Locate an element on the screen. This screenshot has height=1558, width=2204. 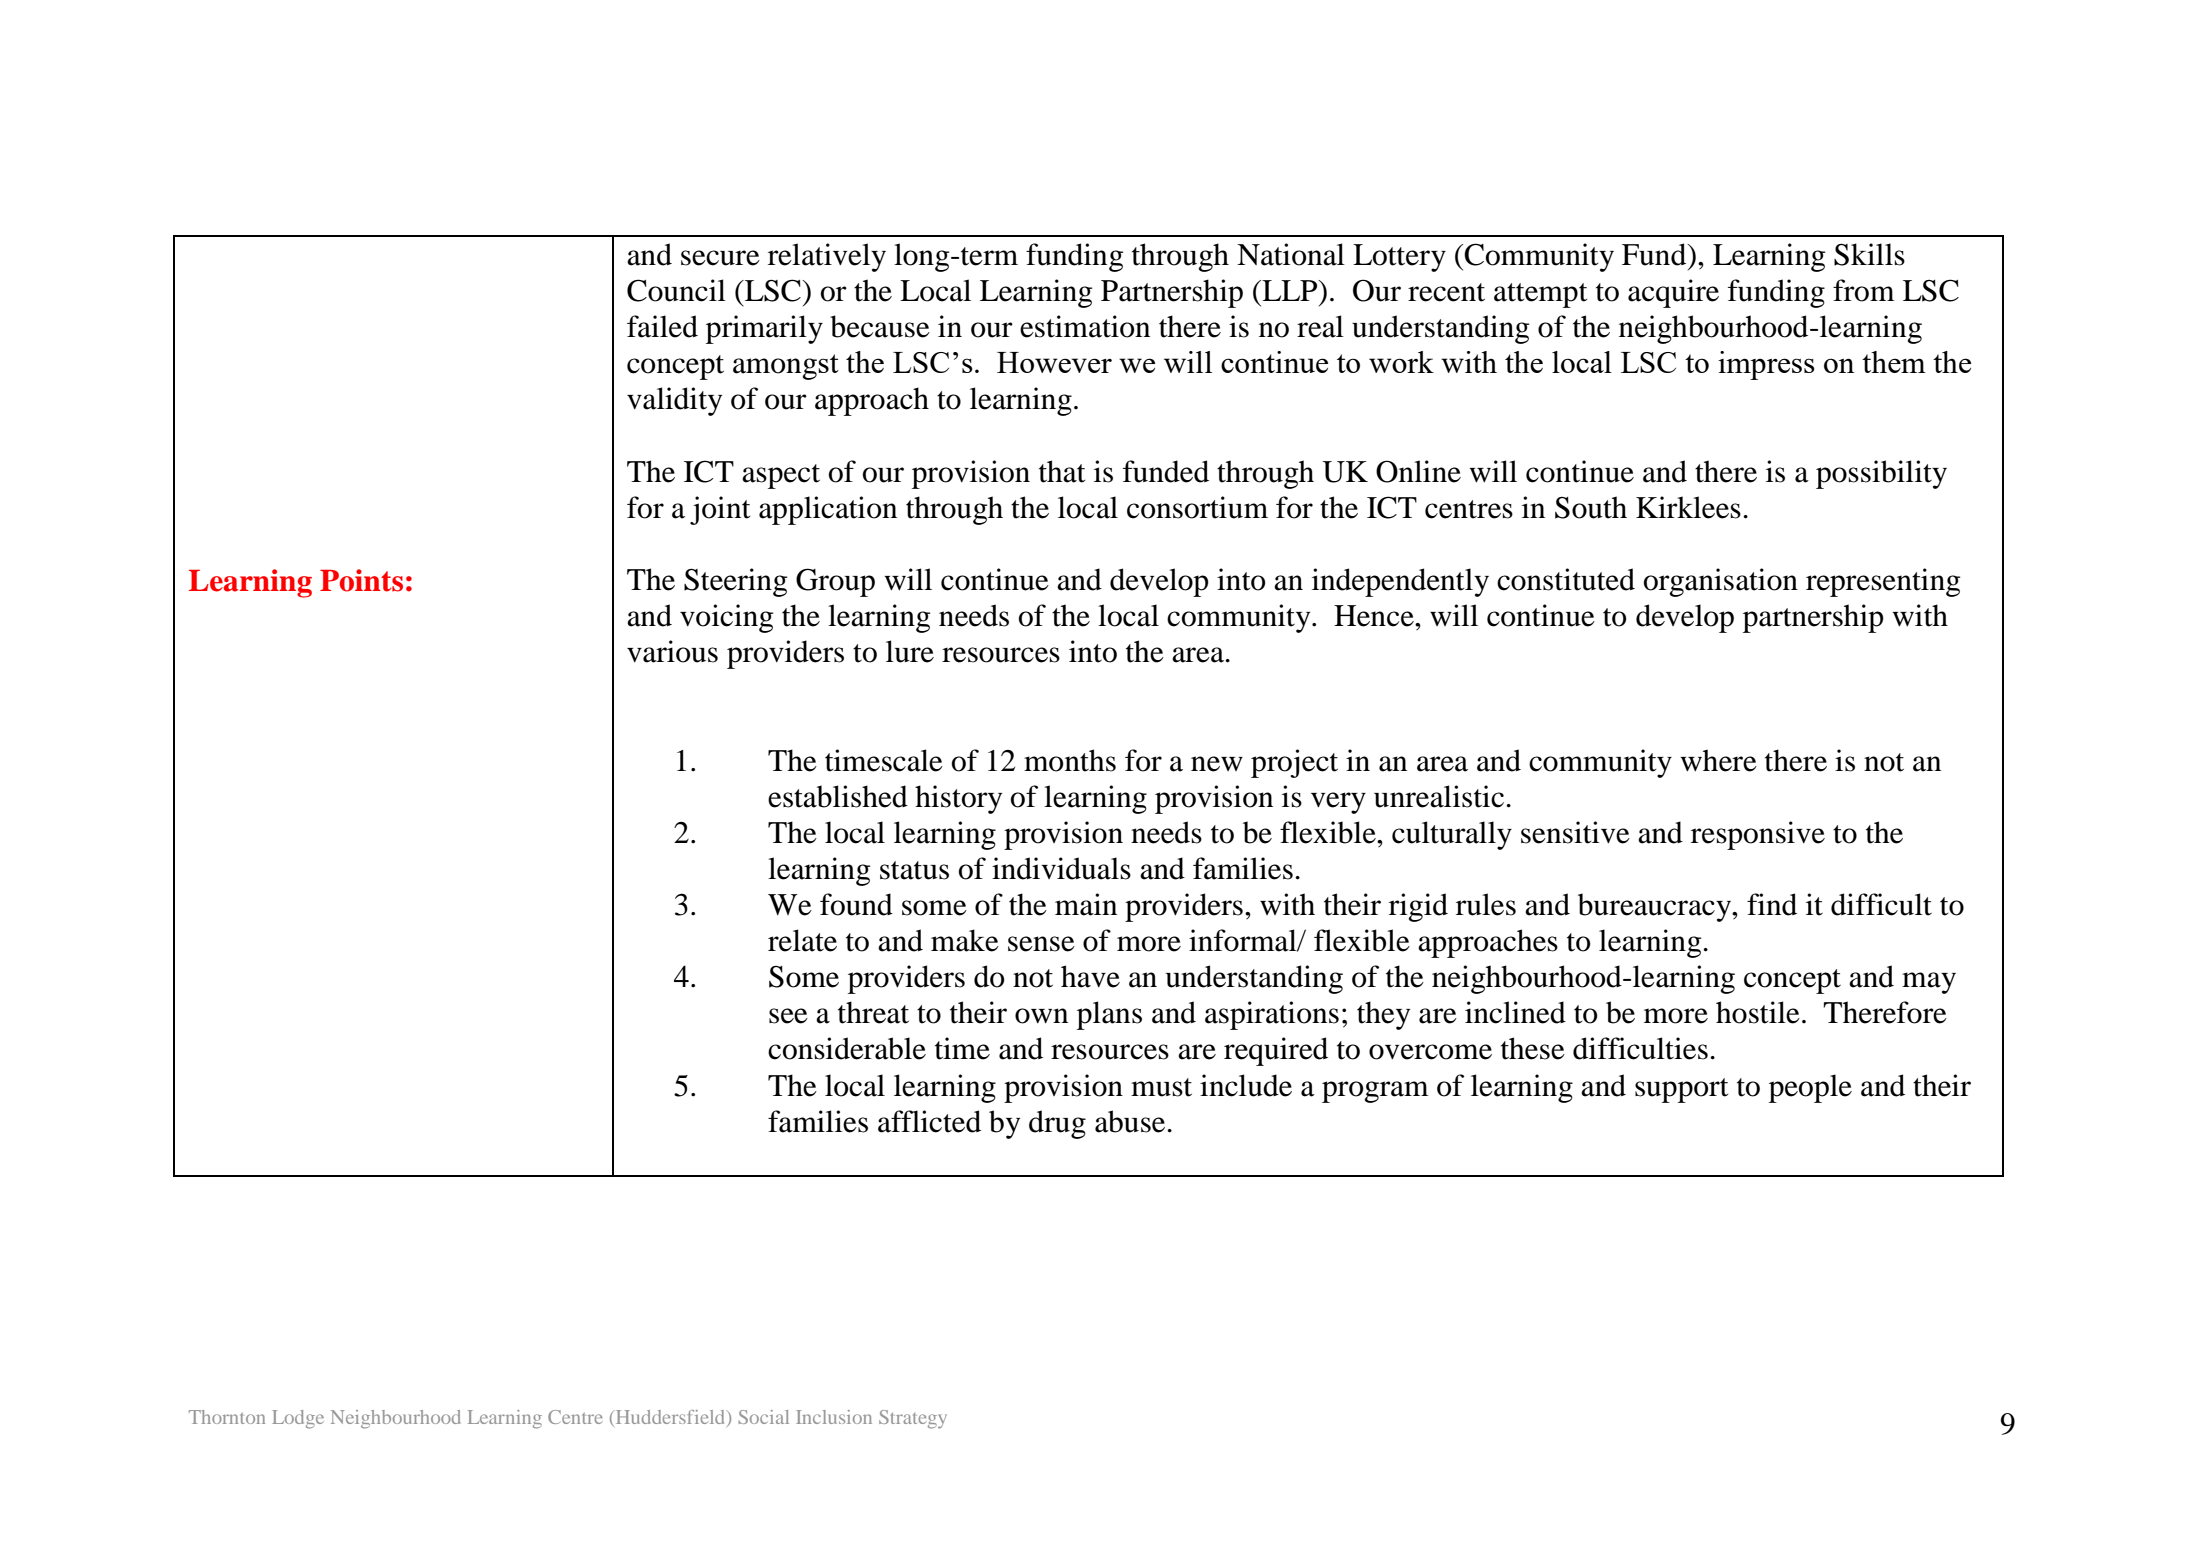
where is located at coordinates (1719, 760).
